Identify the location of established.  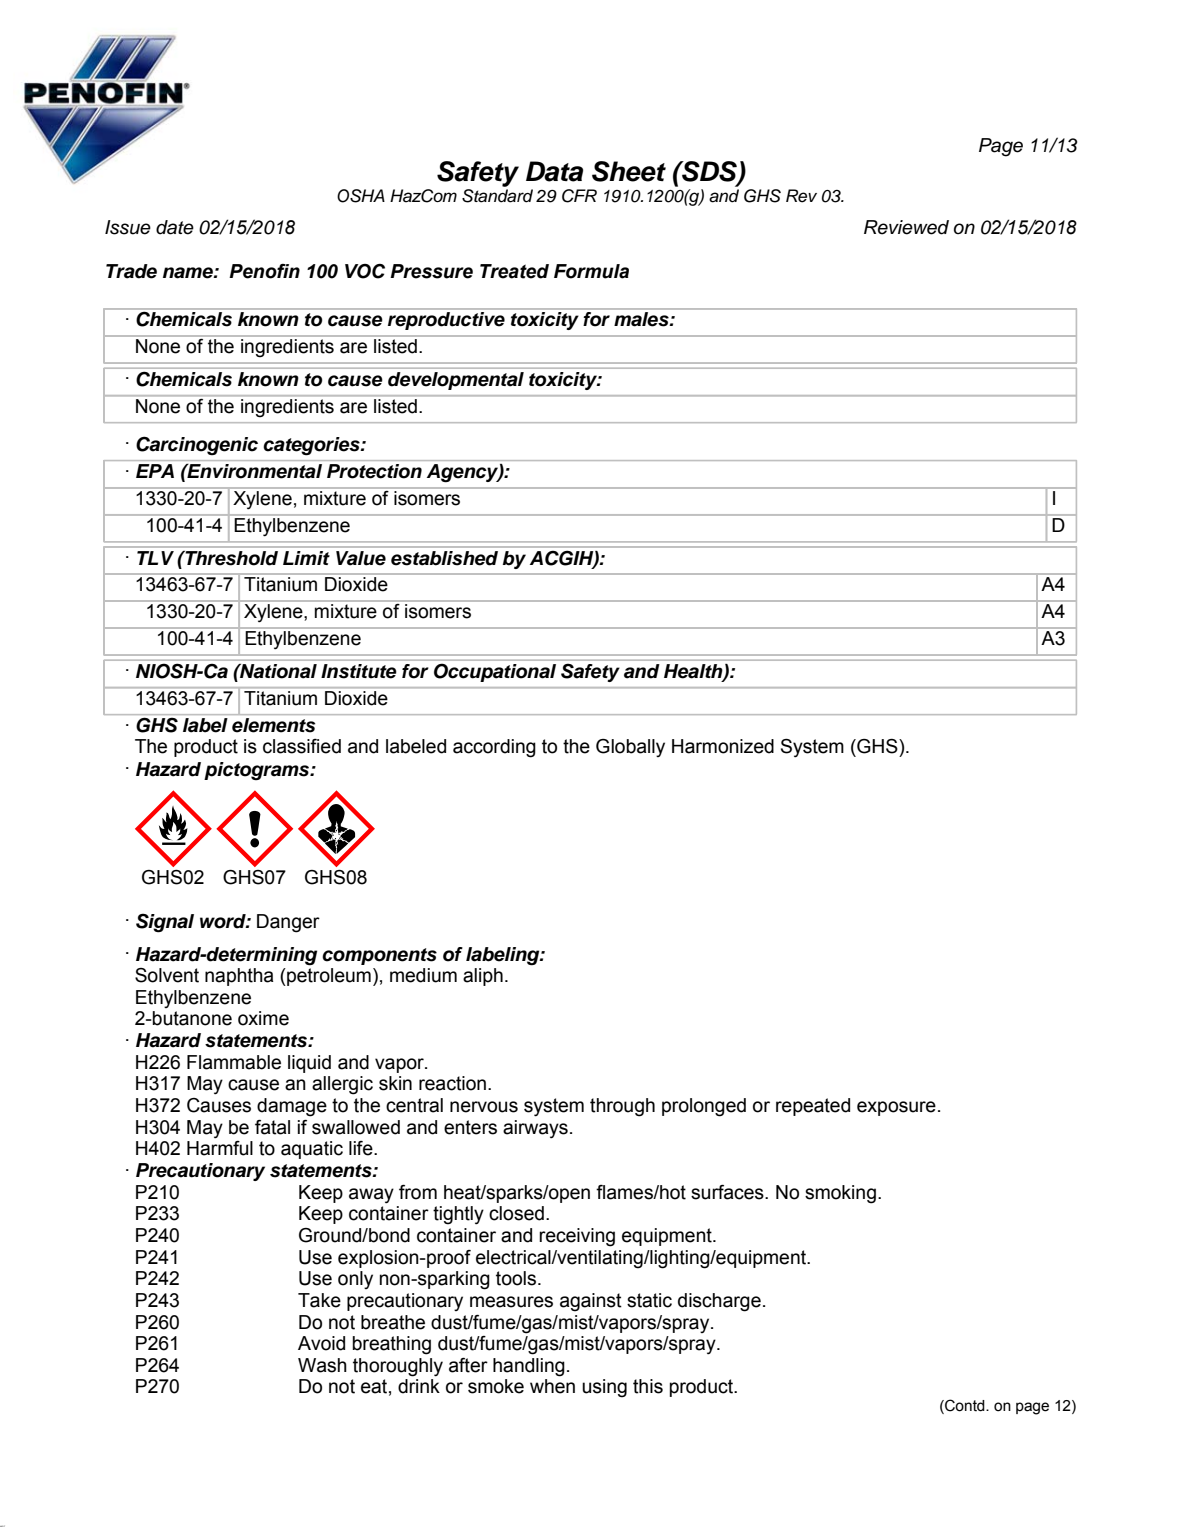
(444, 558).
